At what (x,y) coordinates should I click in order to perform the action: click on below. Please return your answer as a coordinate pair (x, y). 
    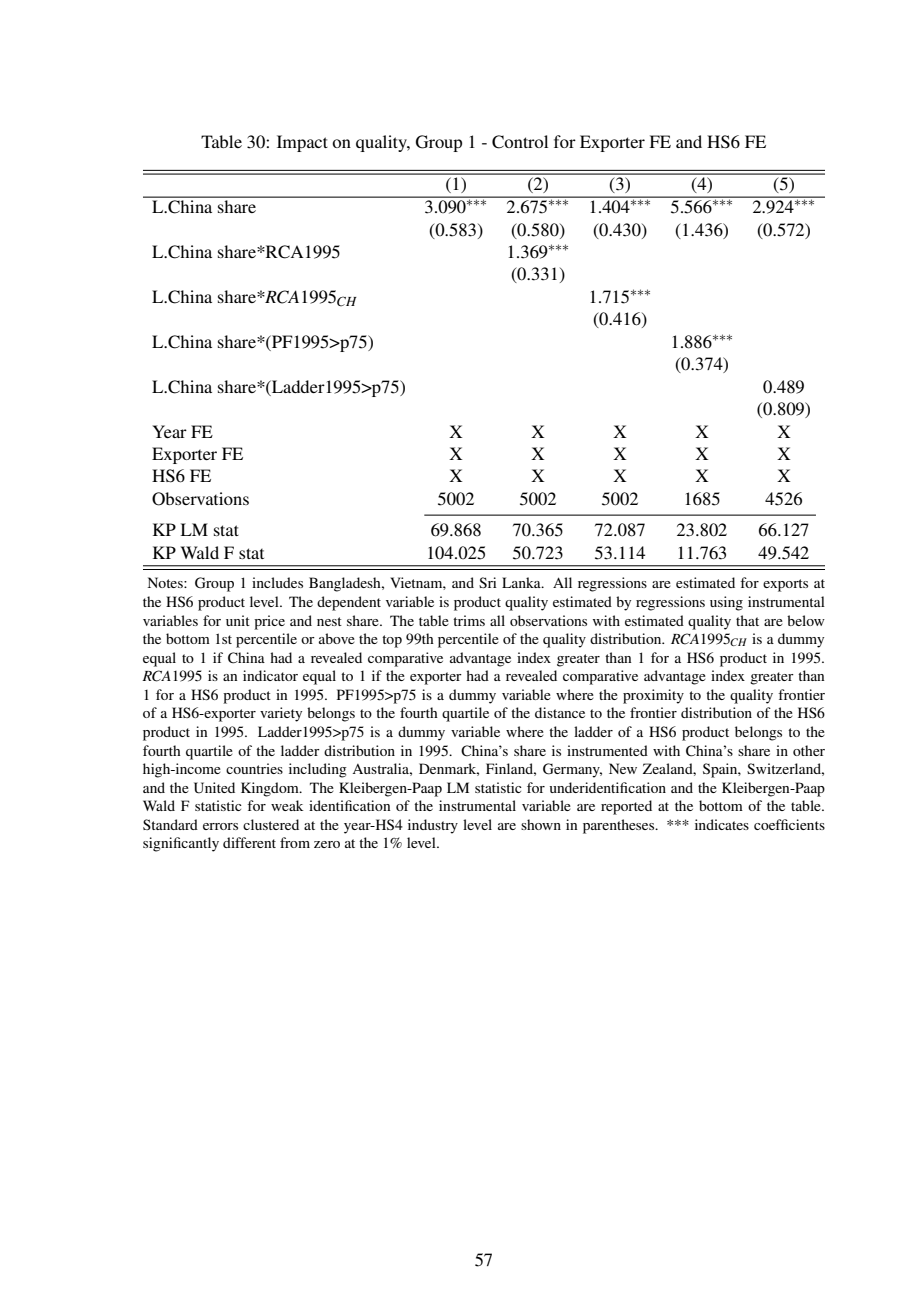
    Looking at the image, I should click on (806, 620).
